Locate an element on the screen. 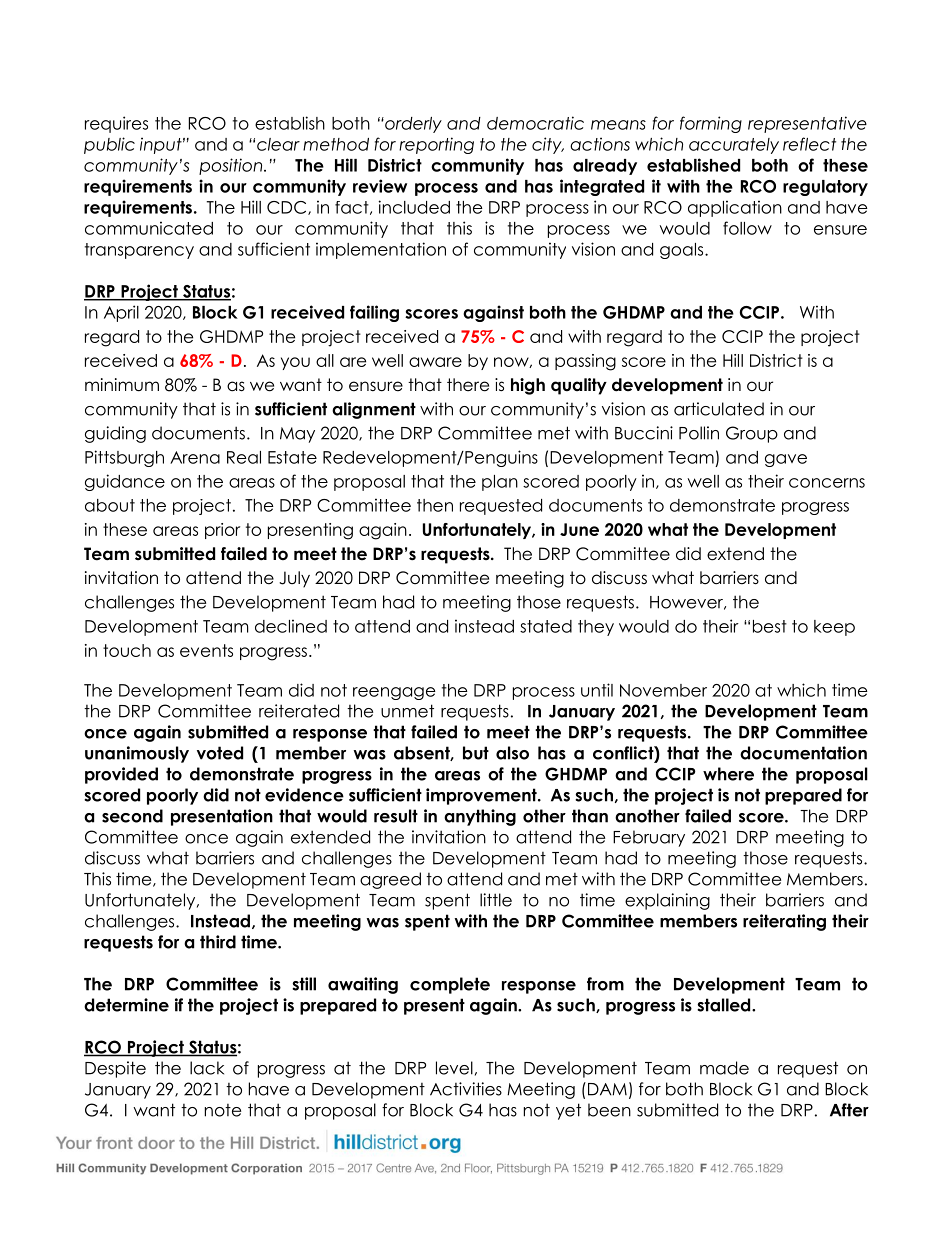 This screenshot has width=952, height=1233. position is located at coordinates (232, 166).
